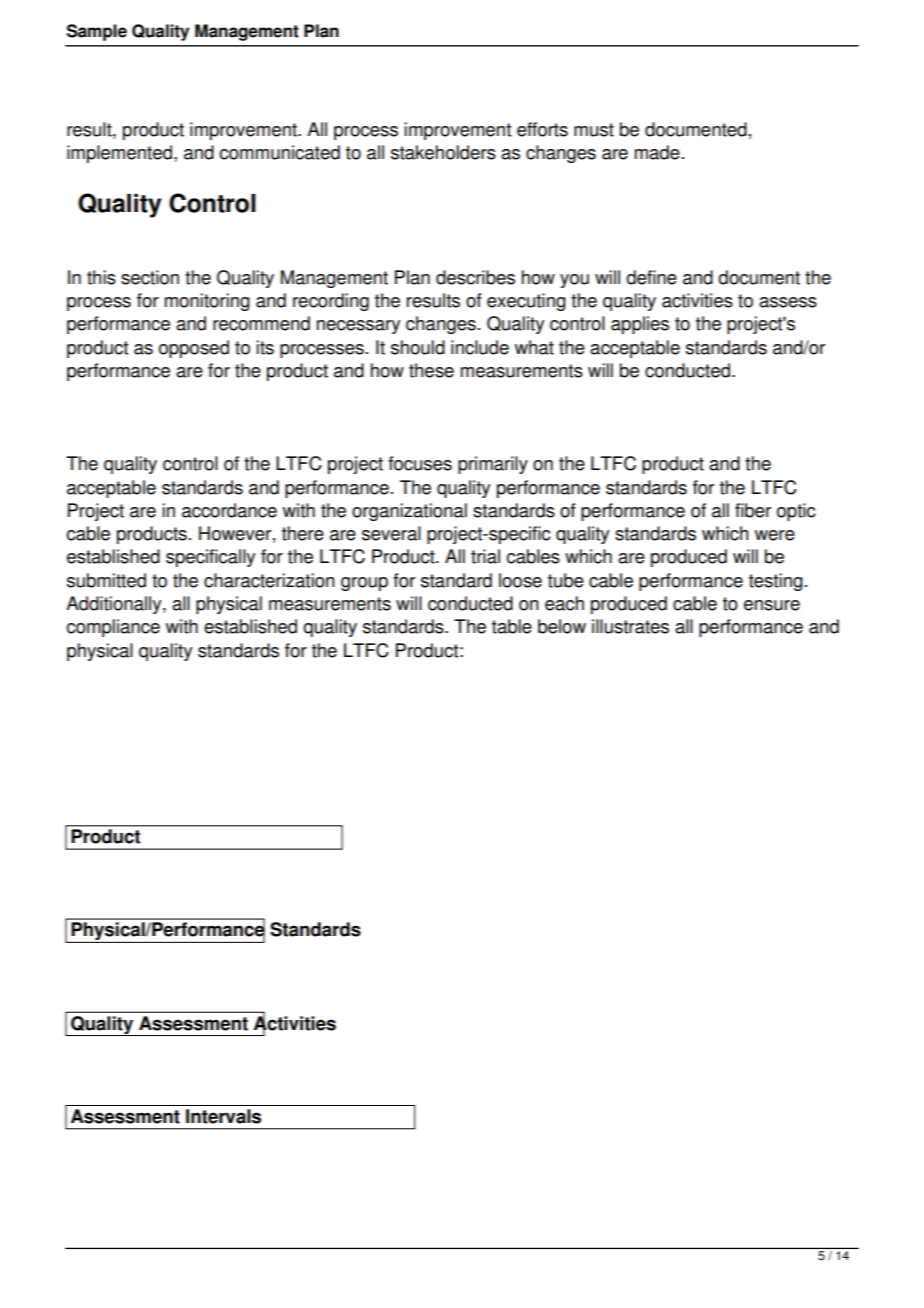 The height and width of the document is (1308, 924). Describe the element at coordinates (562, 626) in the document. I see `below` at that location.
